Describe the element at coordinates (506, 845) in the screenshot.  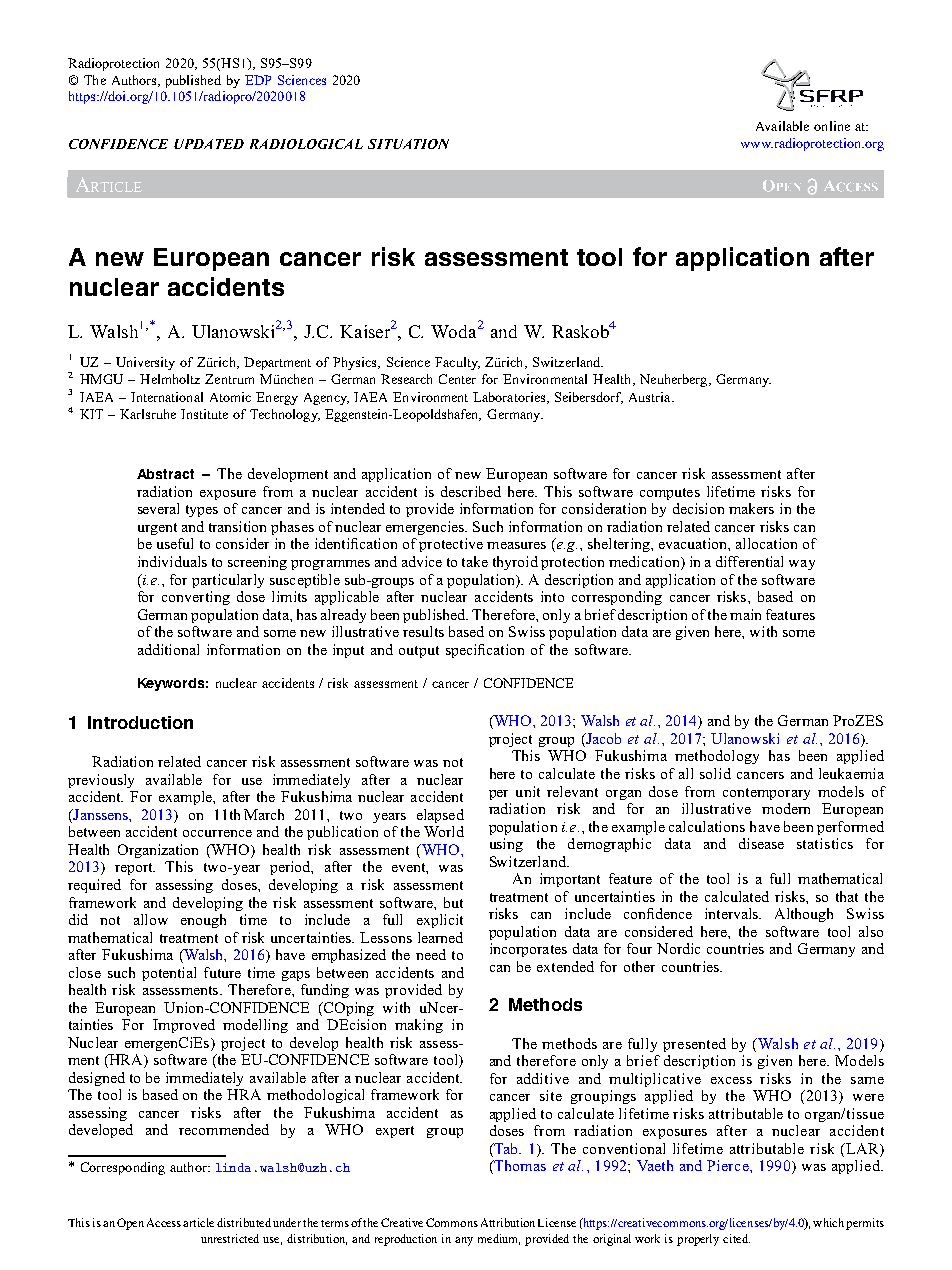
I see `using` at that location.
